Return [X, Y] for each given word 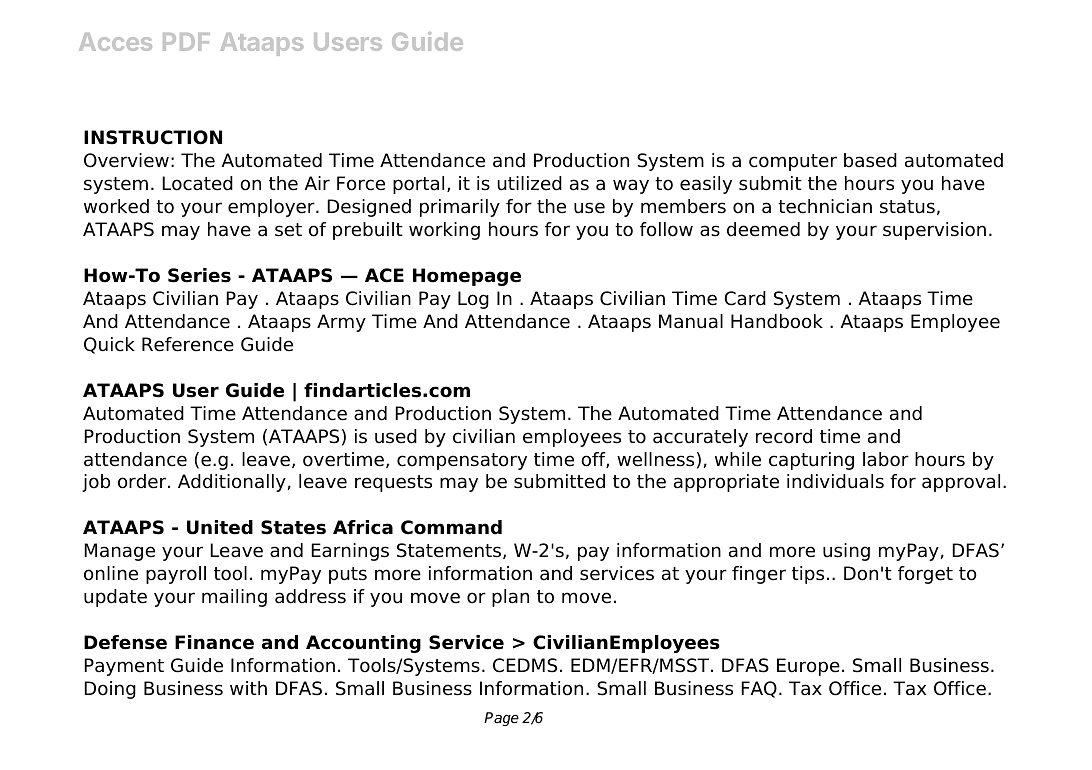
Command [451, 527]
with [248, 688]
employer [272, 208]
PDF [186, 42]
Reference [188, 344]
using [846, 552]
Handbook [777, 321]
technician [825, 206]
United [220, 527]
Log [473, 300]
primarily [460, 208]
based [870, 160]
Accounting [363, 644]
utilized [530, 183]
